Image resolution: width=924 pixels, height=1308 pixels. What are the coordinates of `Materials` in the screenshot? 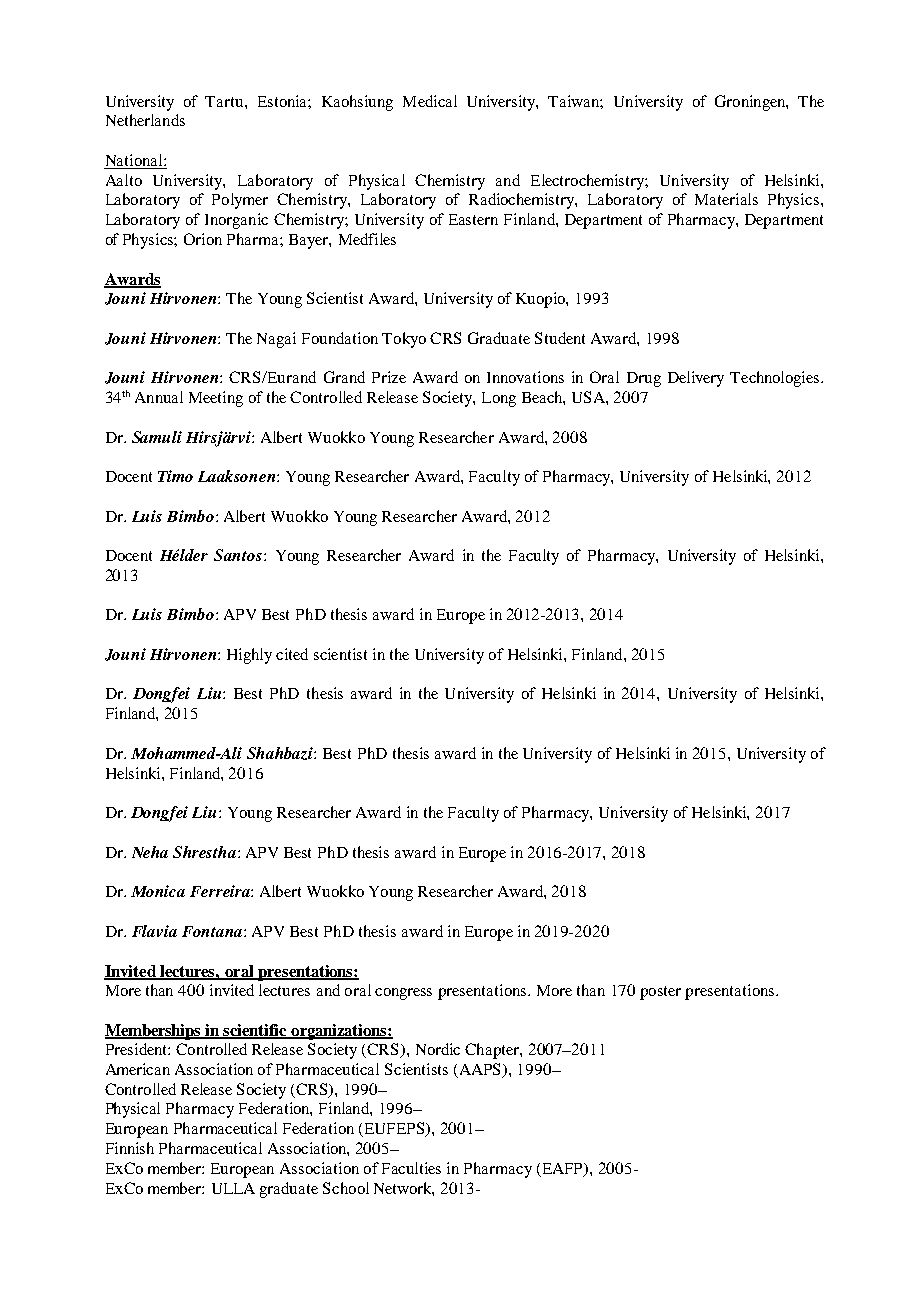 It's located at (726, 199).
